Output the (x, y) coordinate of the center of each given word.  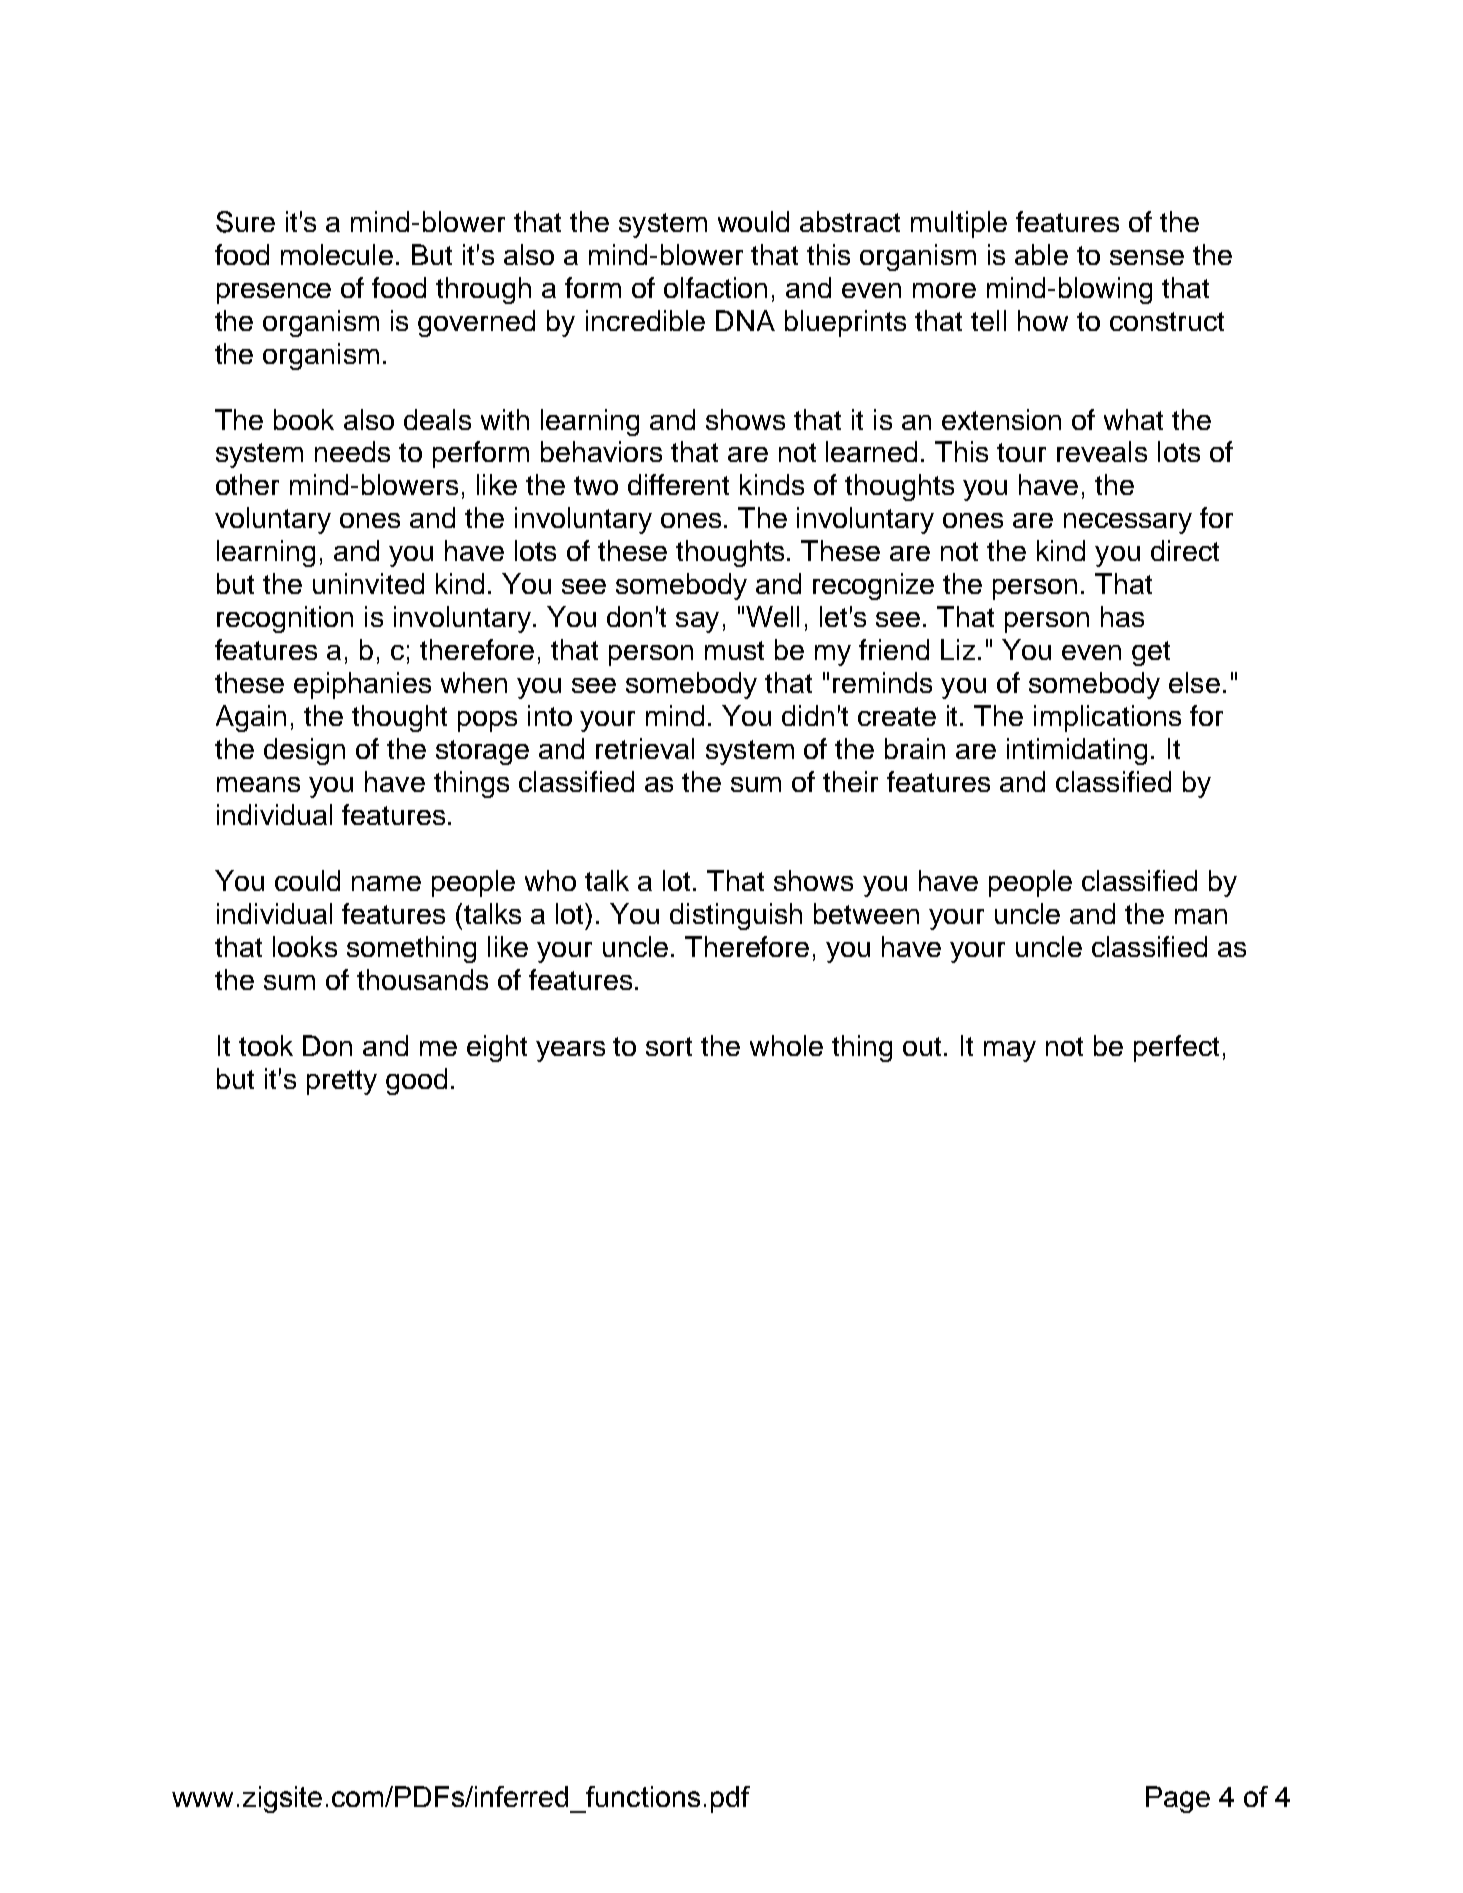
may (1010, 1051)
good (416, 1081)
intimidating (1077, 751)
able (1041, 254)
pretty (342, 1082)
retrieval (645, 748)
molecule (337, 254)
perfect (1176, 1048)
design (304, 751)
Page (1178, 1799)
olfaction (715, 287)
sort (669, 1046)
